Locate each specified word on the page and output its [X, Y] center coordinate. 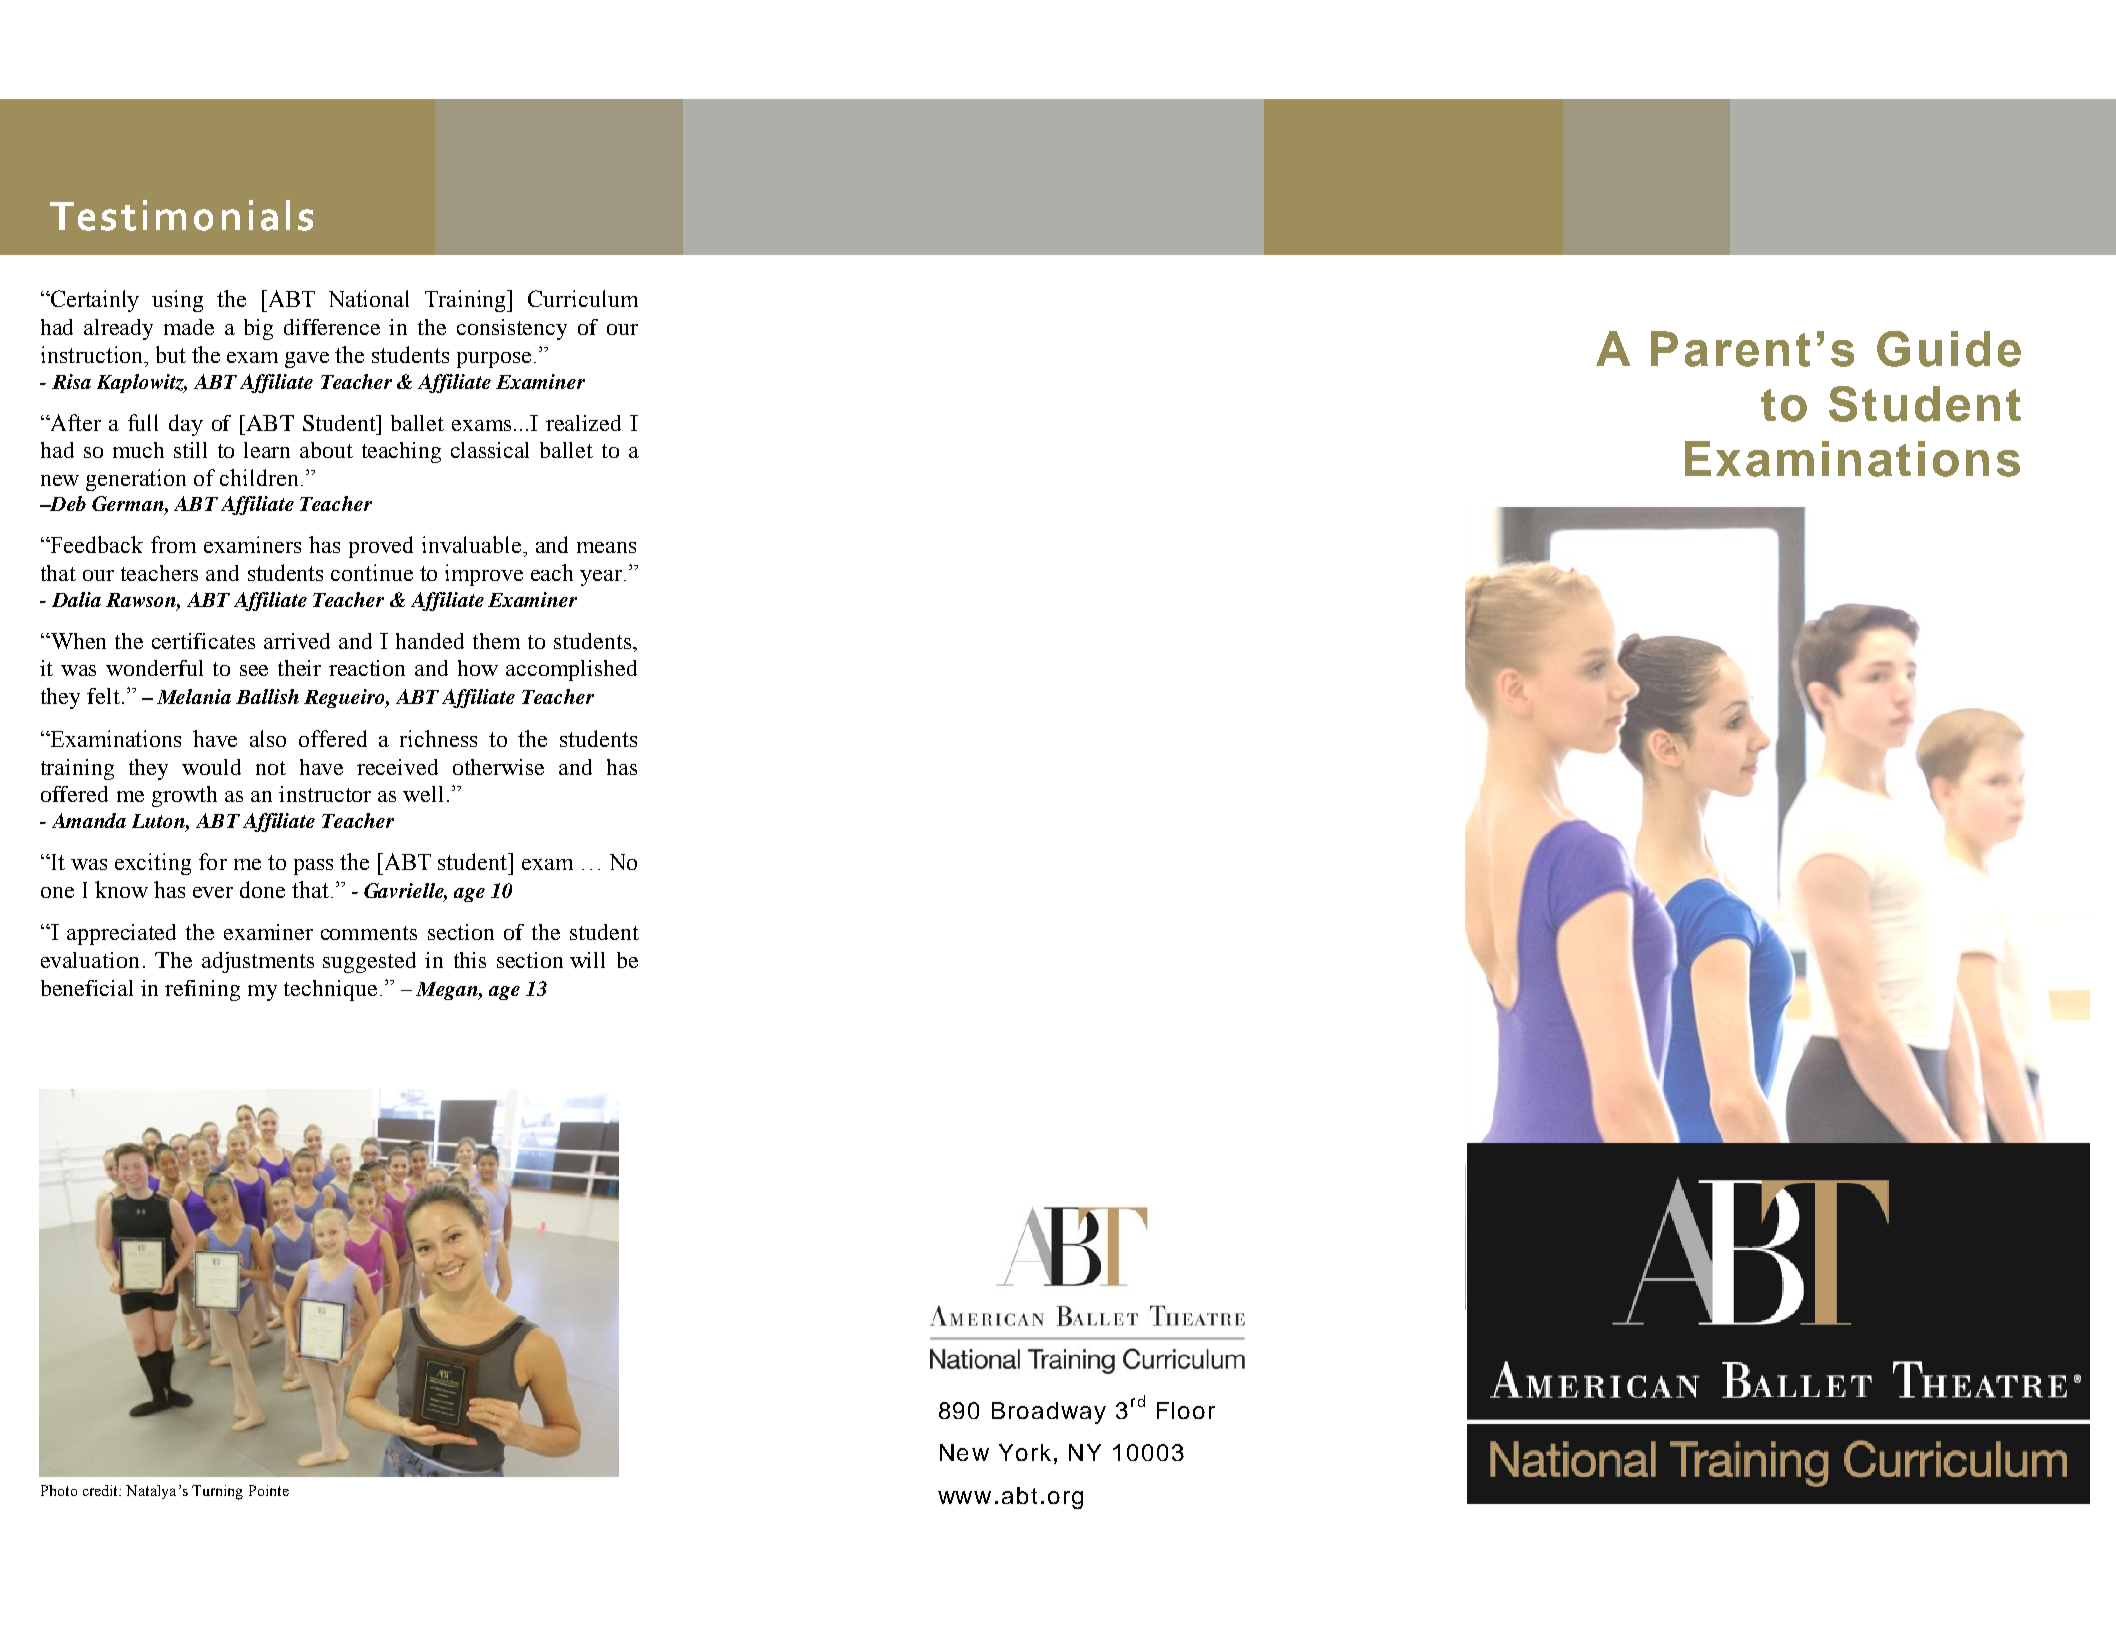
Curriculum [583, 298]
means [606, 547]
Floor [1186, 1410]
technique [330, 990]
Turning [217, 1492]
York [1025, 1452]
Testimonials [181, 215]
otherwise [498, 767]
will [587, 960]
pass [313, 867]
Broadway [1049, 1413]
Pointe [269, 1490]
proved [381, 547]
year [601, 578]
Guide [1949, 349]
